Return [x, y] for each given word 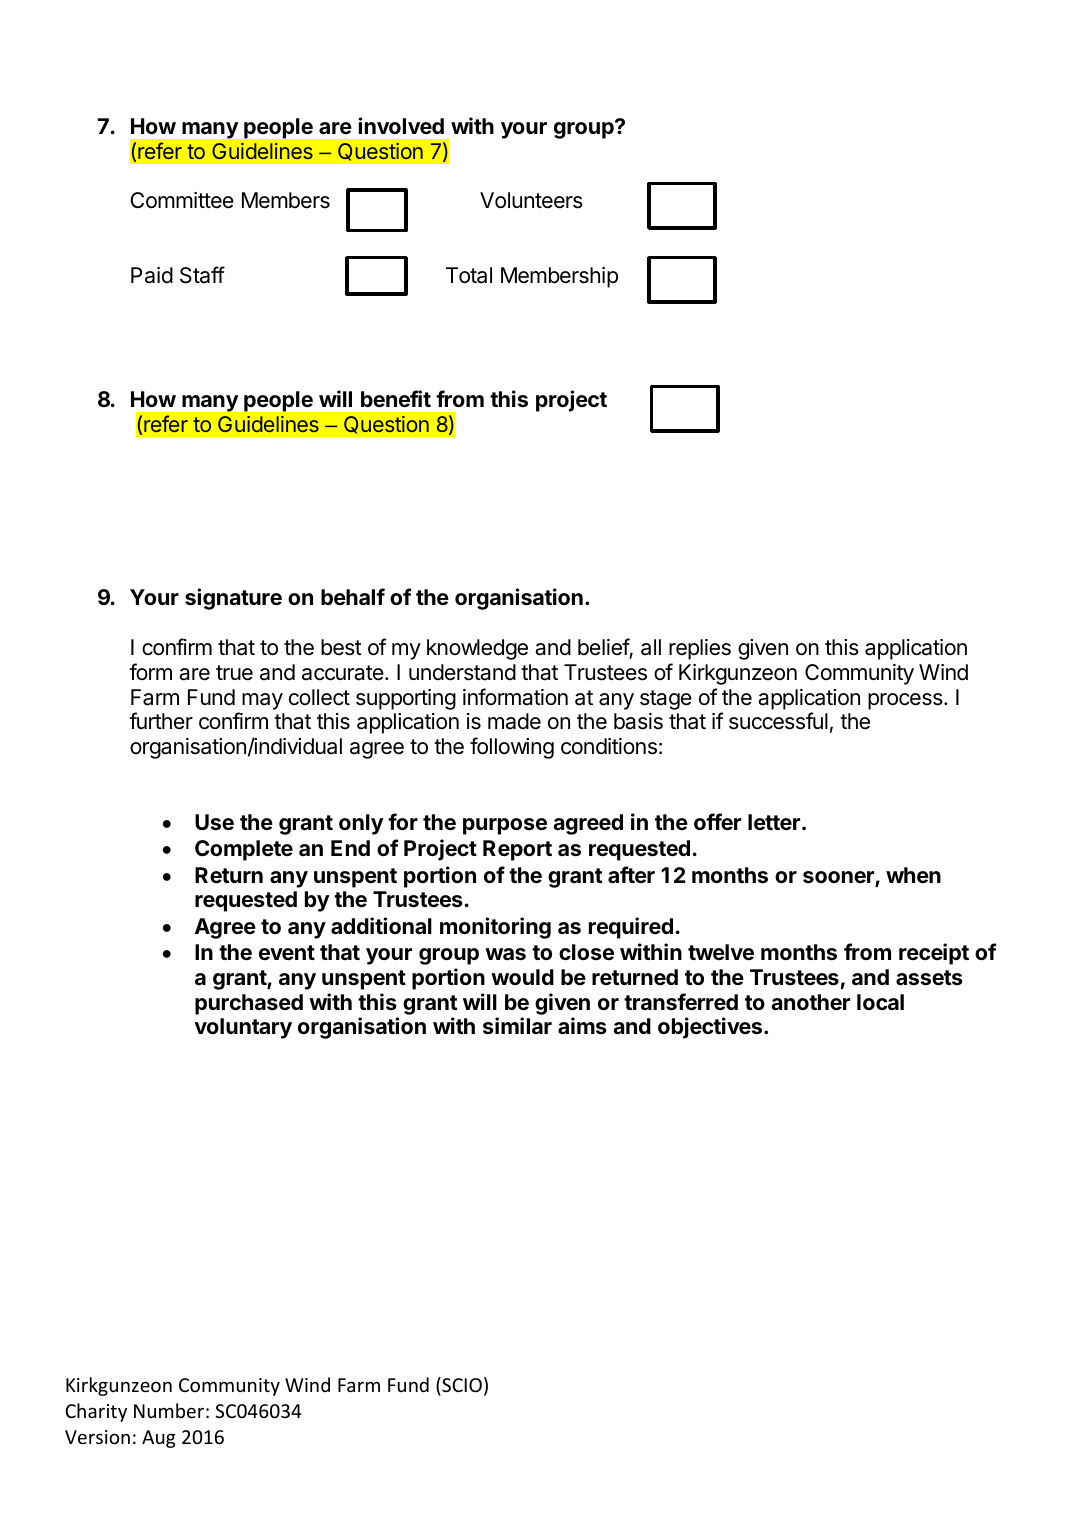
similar [517, 1025]
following [512, 748]
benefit [396, 399]
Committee [182, 200]
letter [774, 822]
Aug [159, 1439]
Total [469, 275]
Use [214, 822]
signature [233, 599]
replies [700, 649]
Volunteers [531, 200]
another [810, 1002]
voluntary [243, 1028]
